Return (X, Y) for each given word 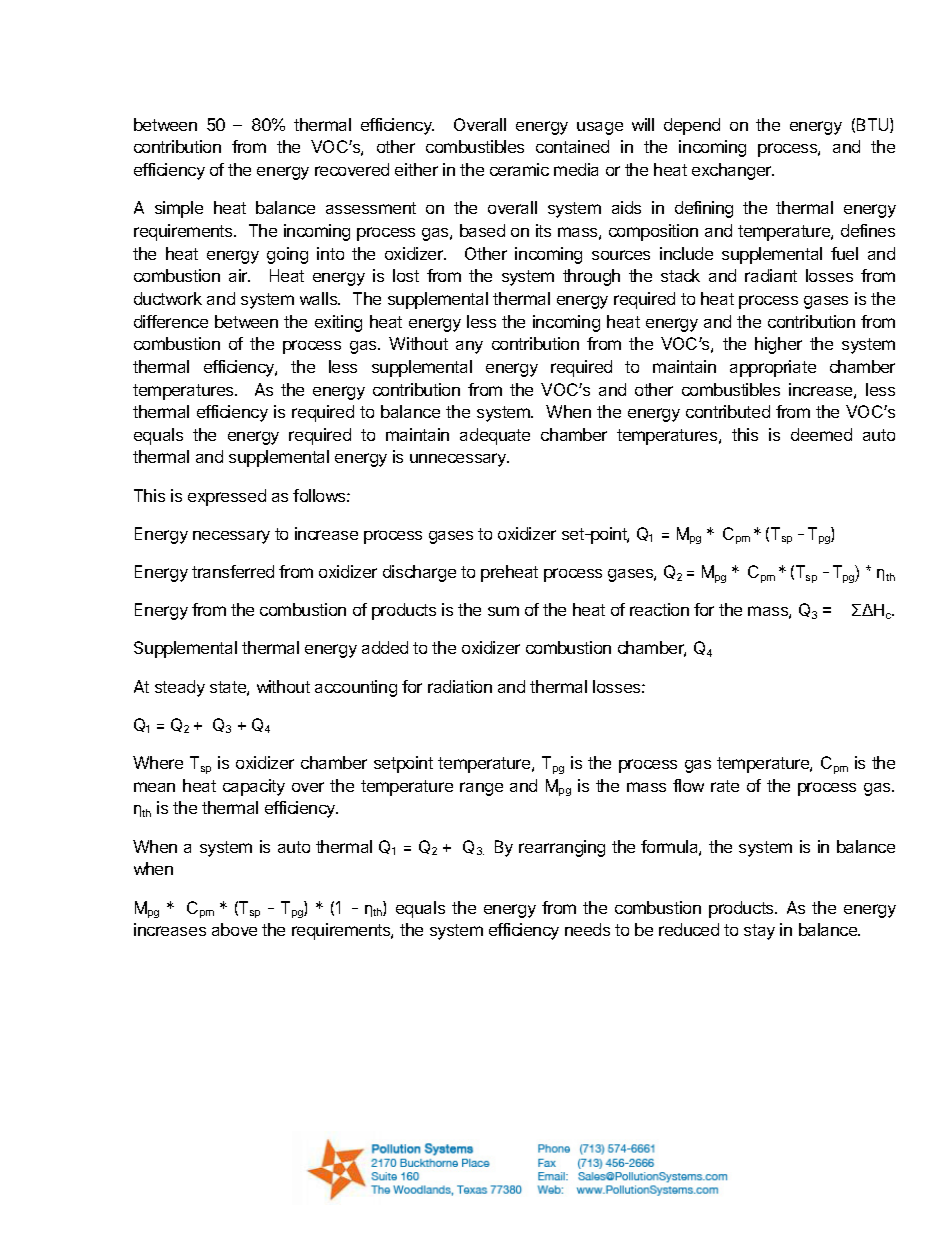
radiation (460, 686)
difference (171, 321)
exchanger (733, 171)
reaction (659, 609)
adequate (495, 436)
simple (179, 209)
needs (587, 929)
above (234, 929)
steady (180, 688)
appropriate (773, 368)
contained (572, 146)
